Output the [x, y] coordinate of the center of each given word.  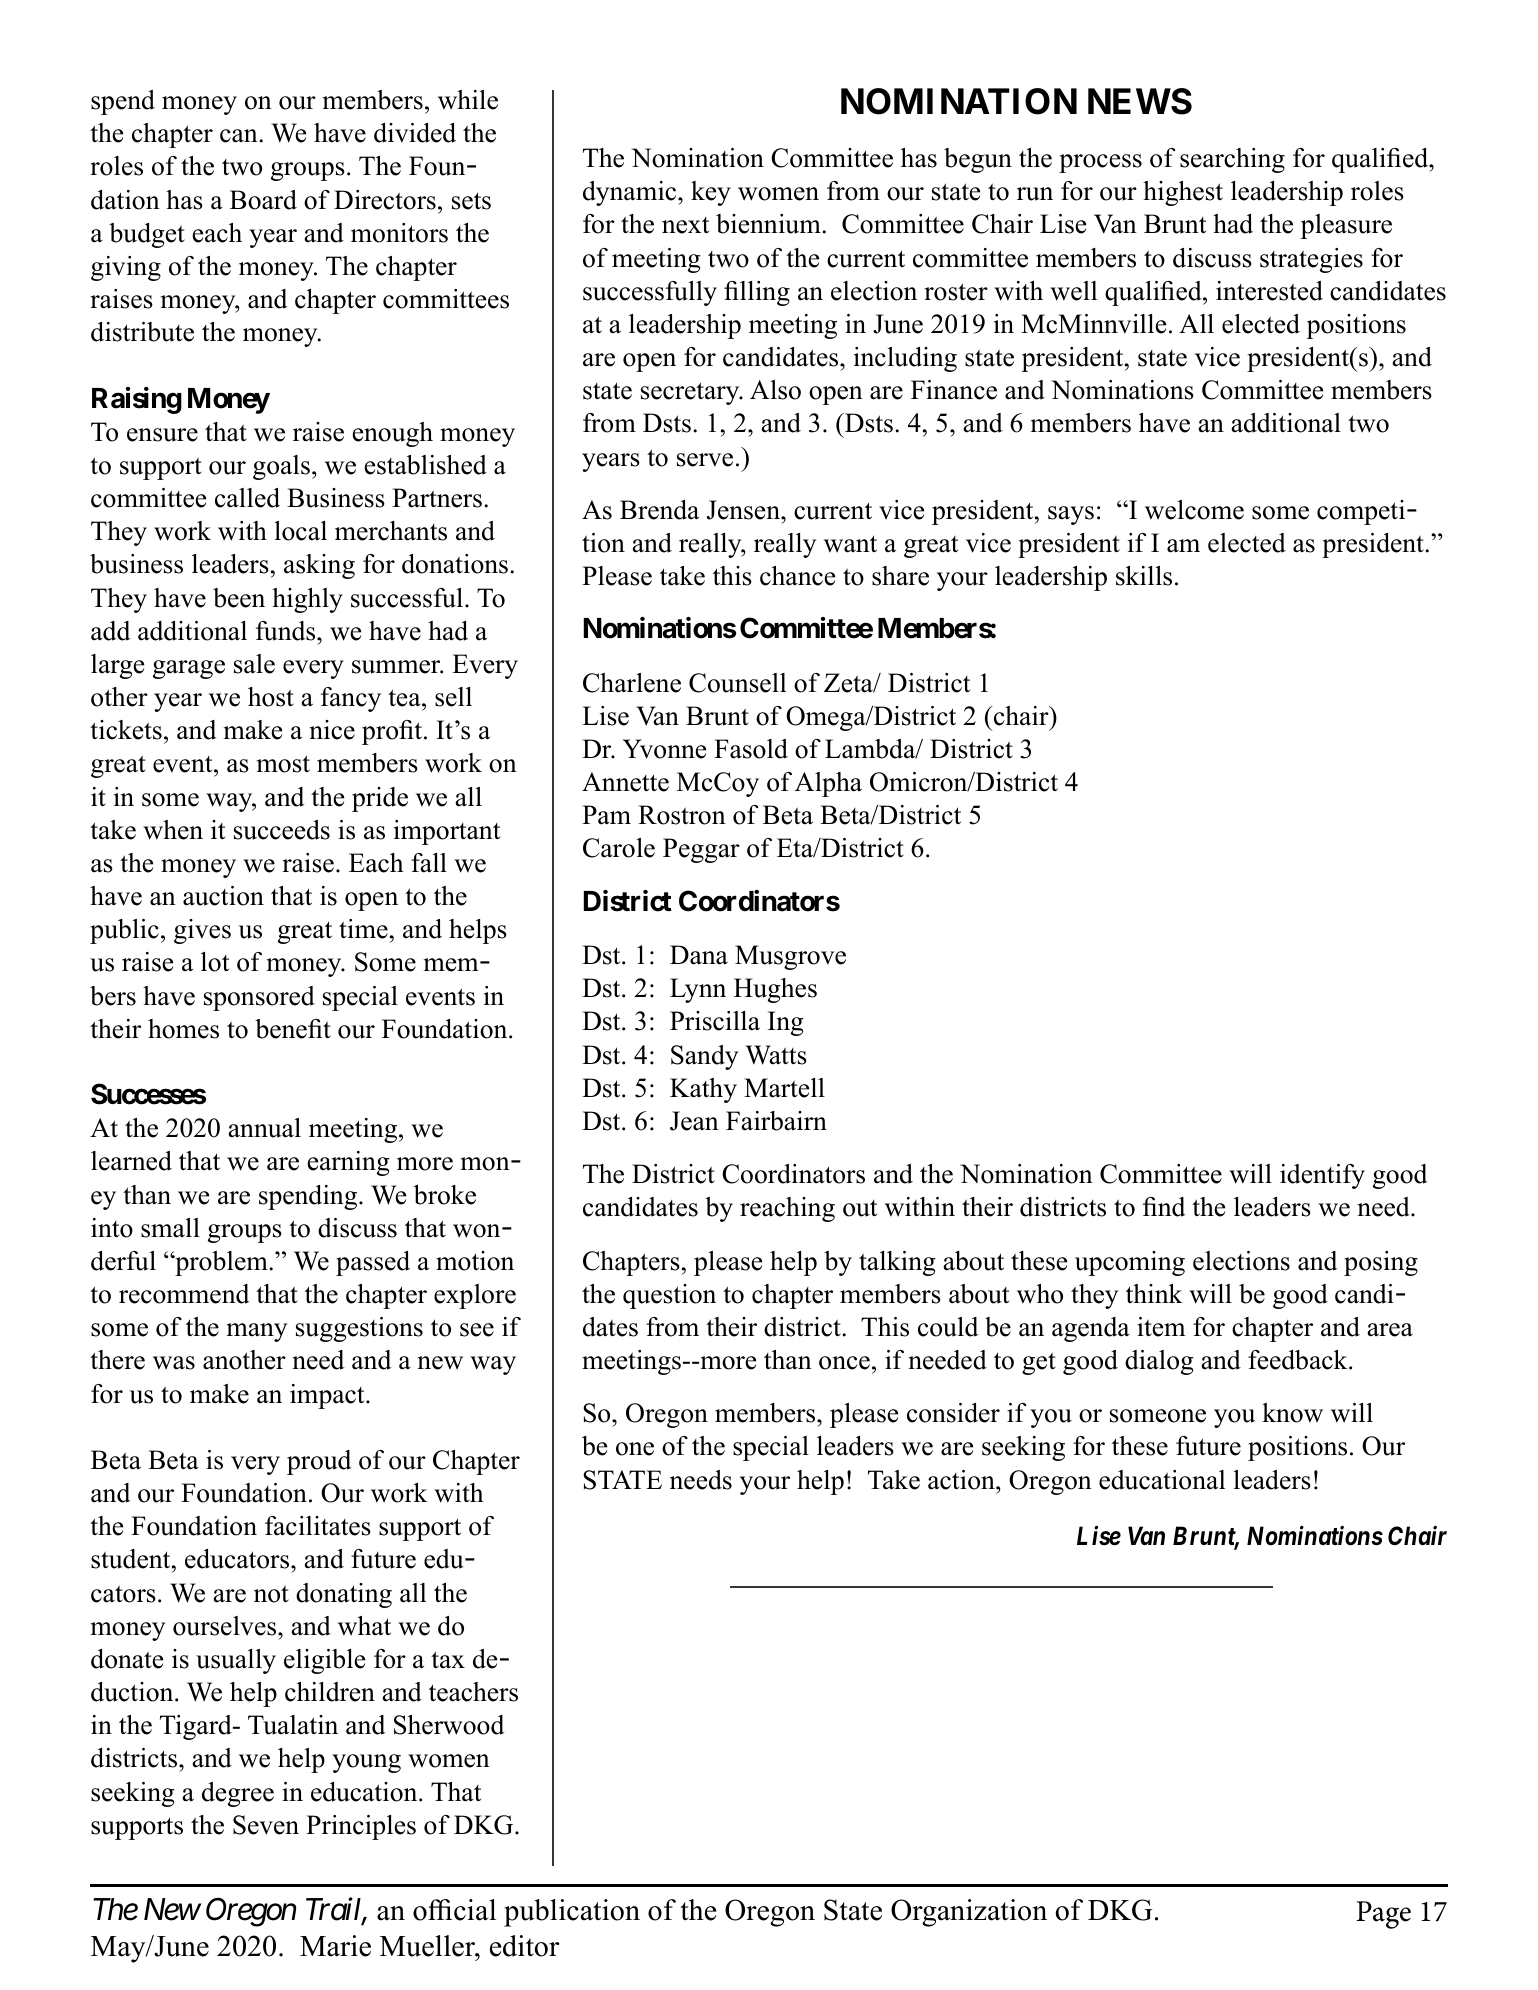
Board [263, 200]
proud [319, 1462]
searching [1232, 160]
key [711, 193]
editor [524, 1946]
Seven [266, 1825]
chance [797, 576]
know [1292, 1413]
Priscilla [715, 1021]
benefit [293, 1029]
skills [1144, 576]
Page [1383, 1915]
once [844, 1363]
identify [1322, 1176]
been [239, 598]
